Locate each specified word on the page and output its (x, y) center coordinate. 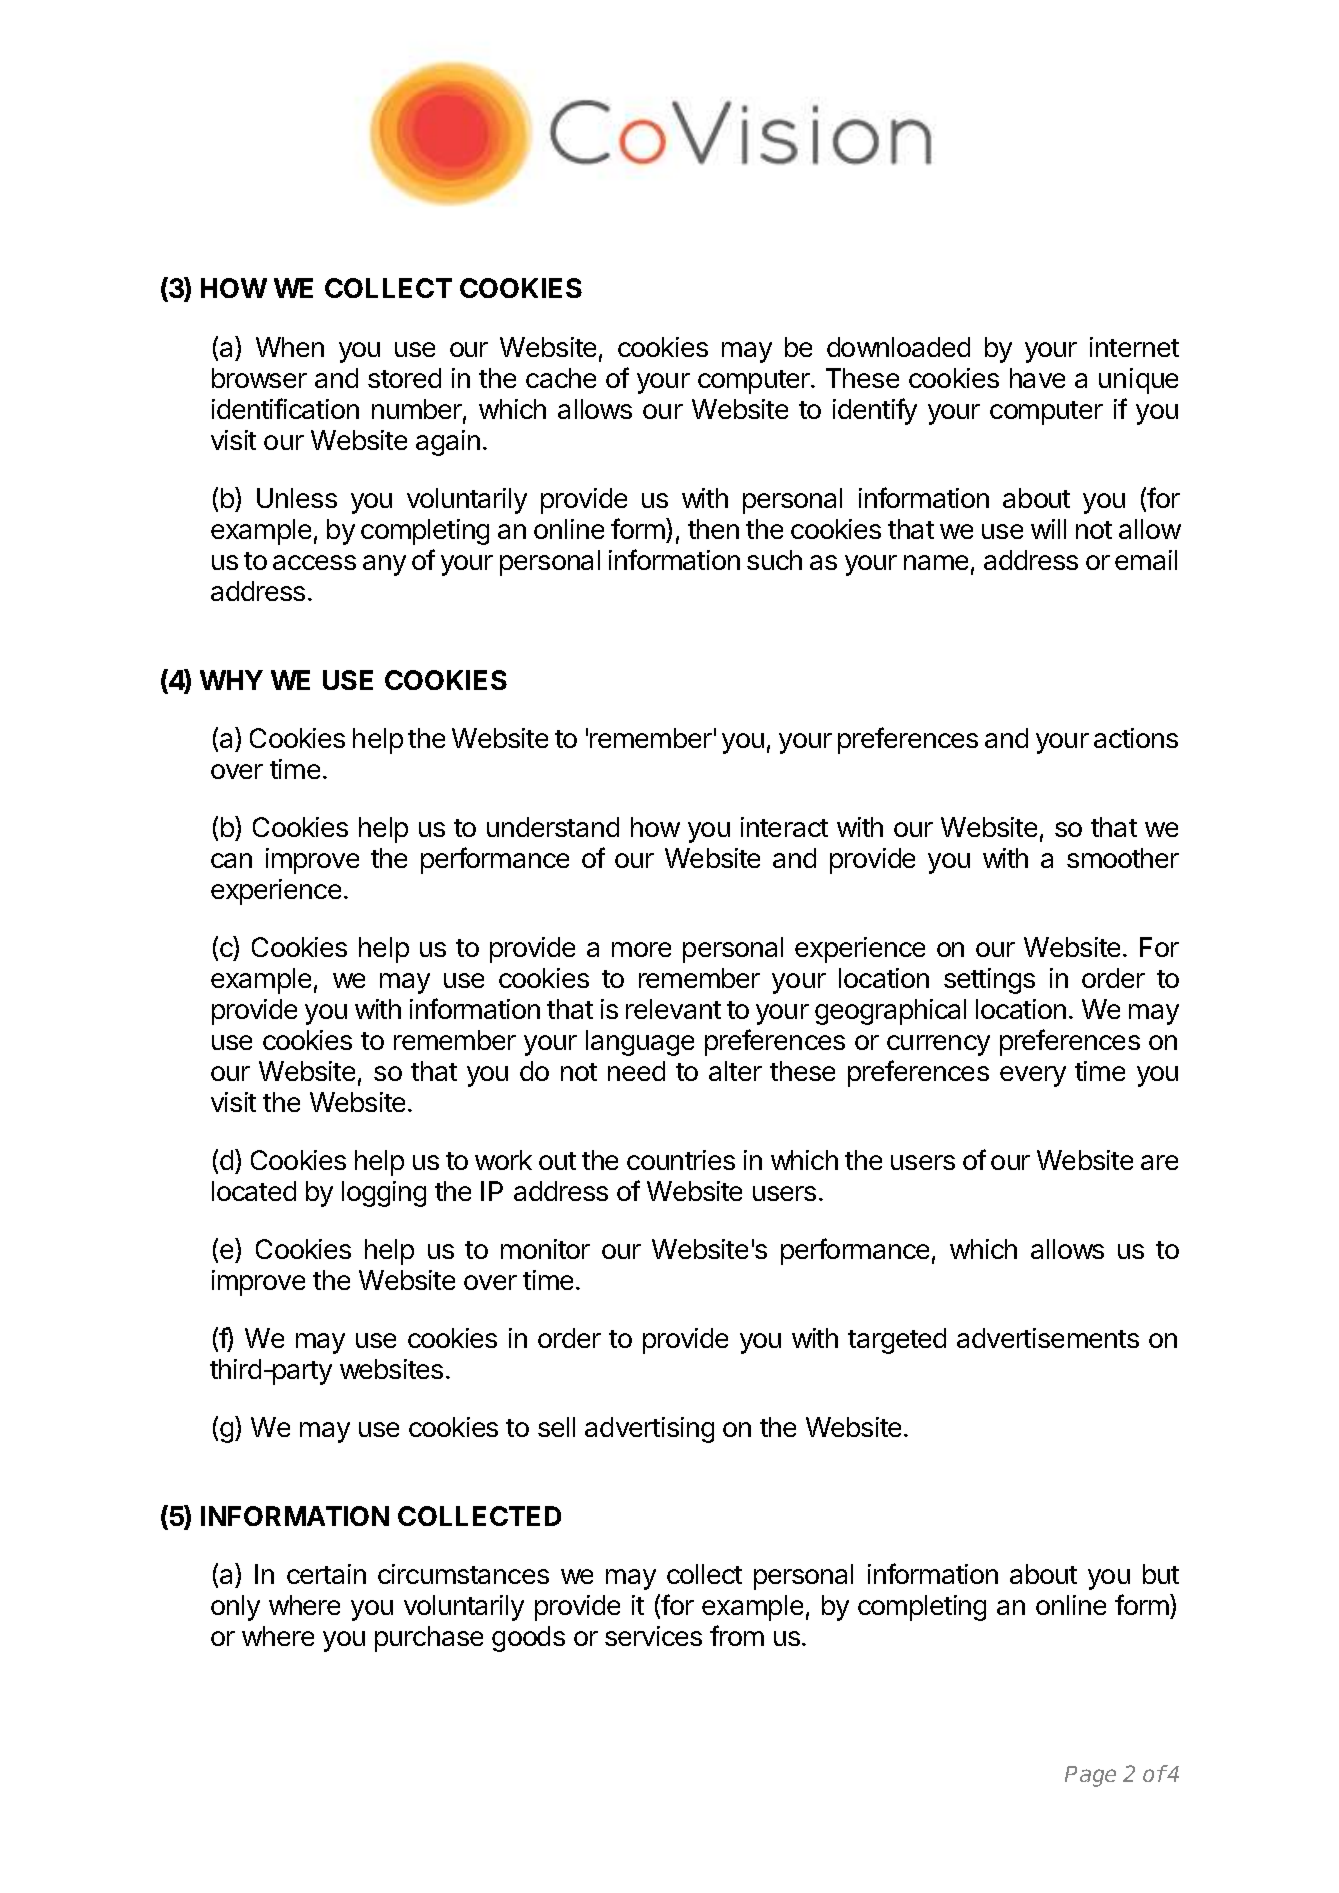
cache (561, 378)
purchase (429, 1639)
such (774, 560)
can (231, 860)
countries (681, 1160)
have (1037, 378)
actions (1136, 738)
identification (285, 408)
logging (384, 1194)
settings (989, 981)
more (641, 949)
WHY (231, 680)
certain (326, 1574)
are (1159, 1162)
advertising (649, 1430)
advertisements (1048, 1338)
